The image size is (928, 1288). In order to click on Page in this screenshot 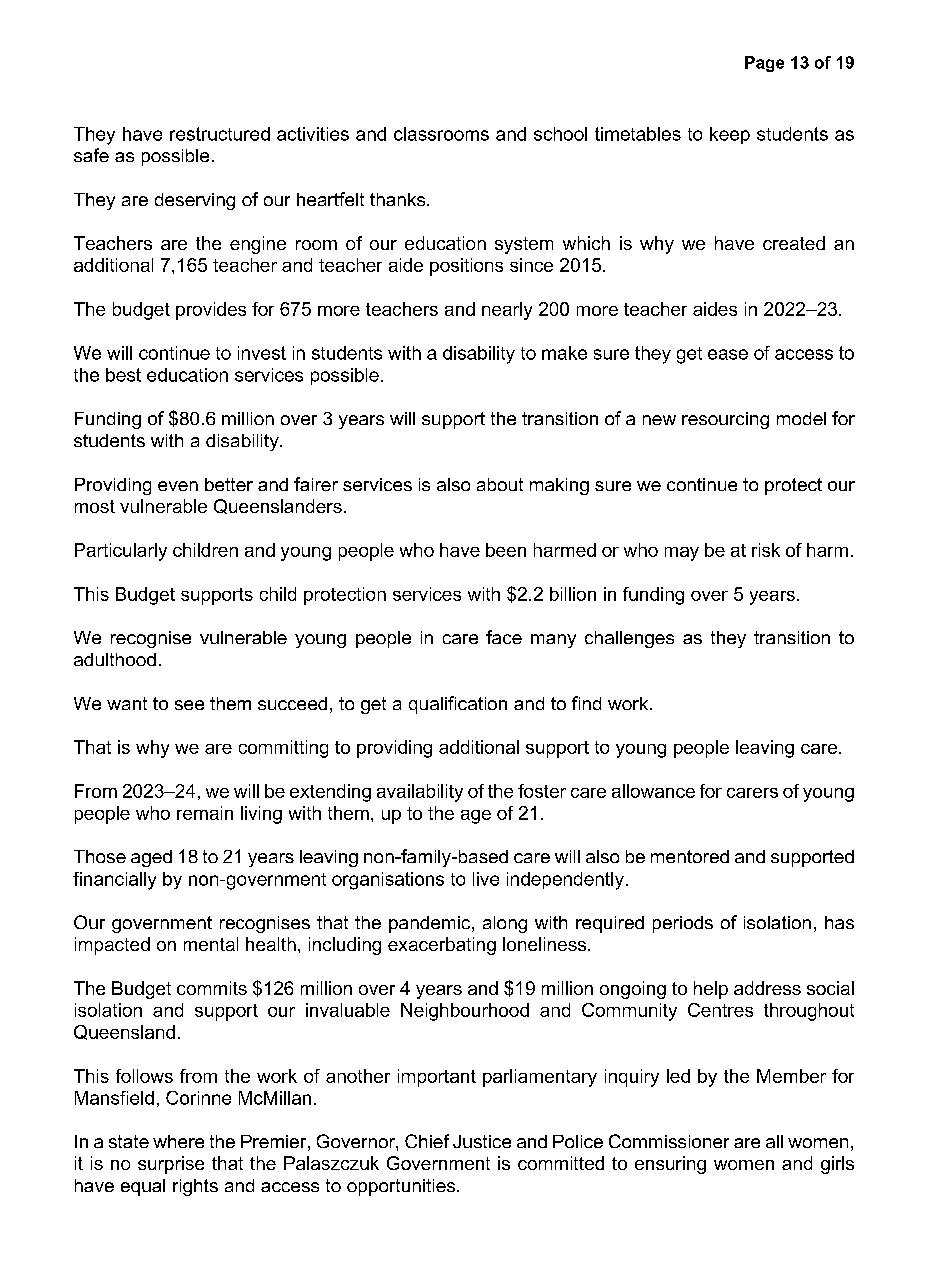, I will do `click(764, 64)`.
